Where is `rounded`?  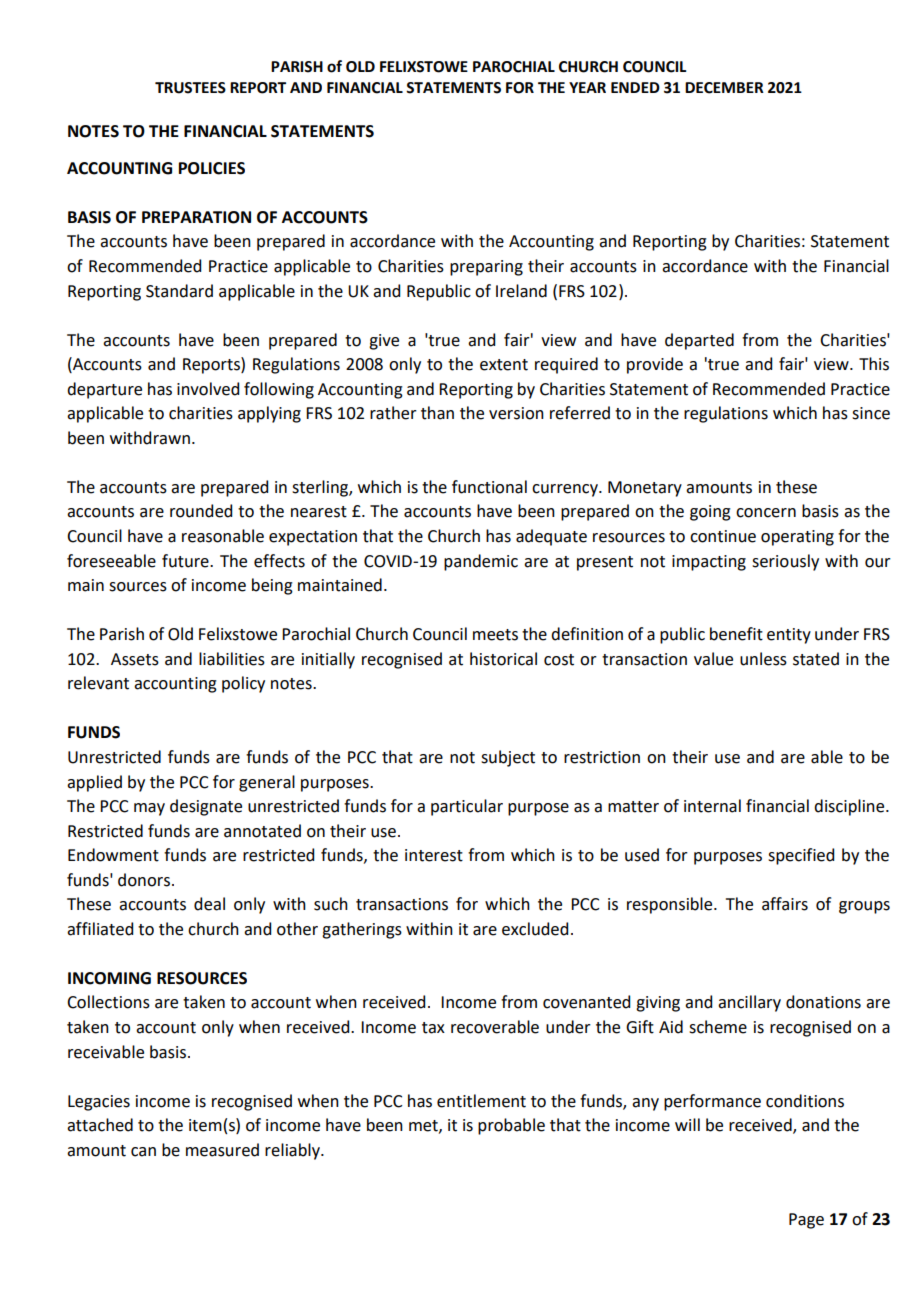 rounded is located at coordinates (201, 511).
